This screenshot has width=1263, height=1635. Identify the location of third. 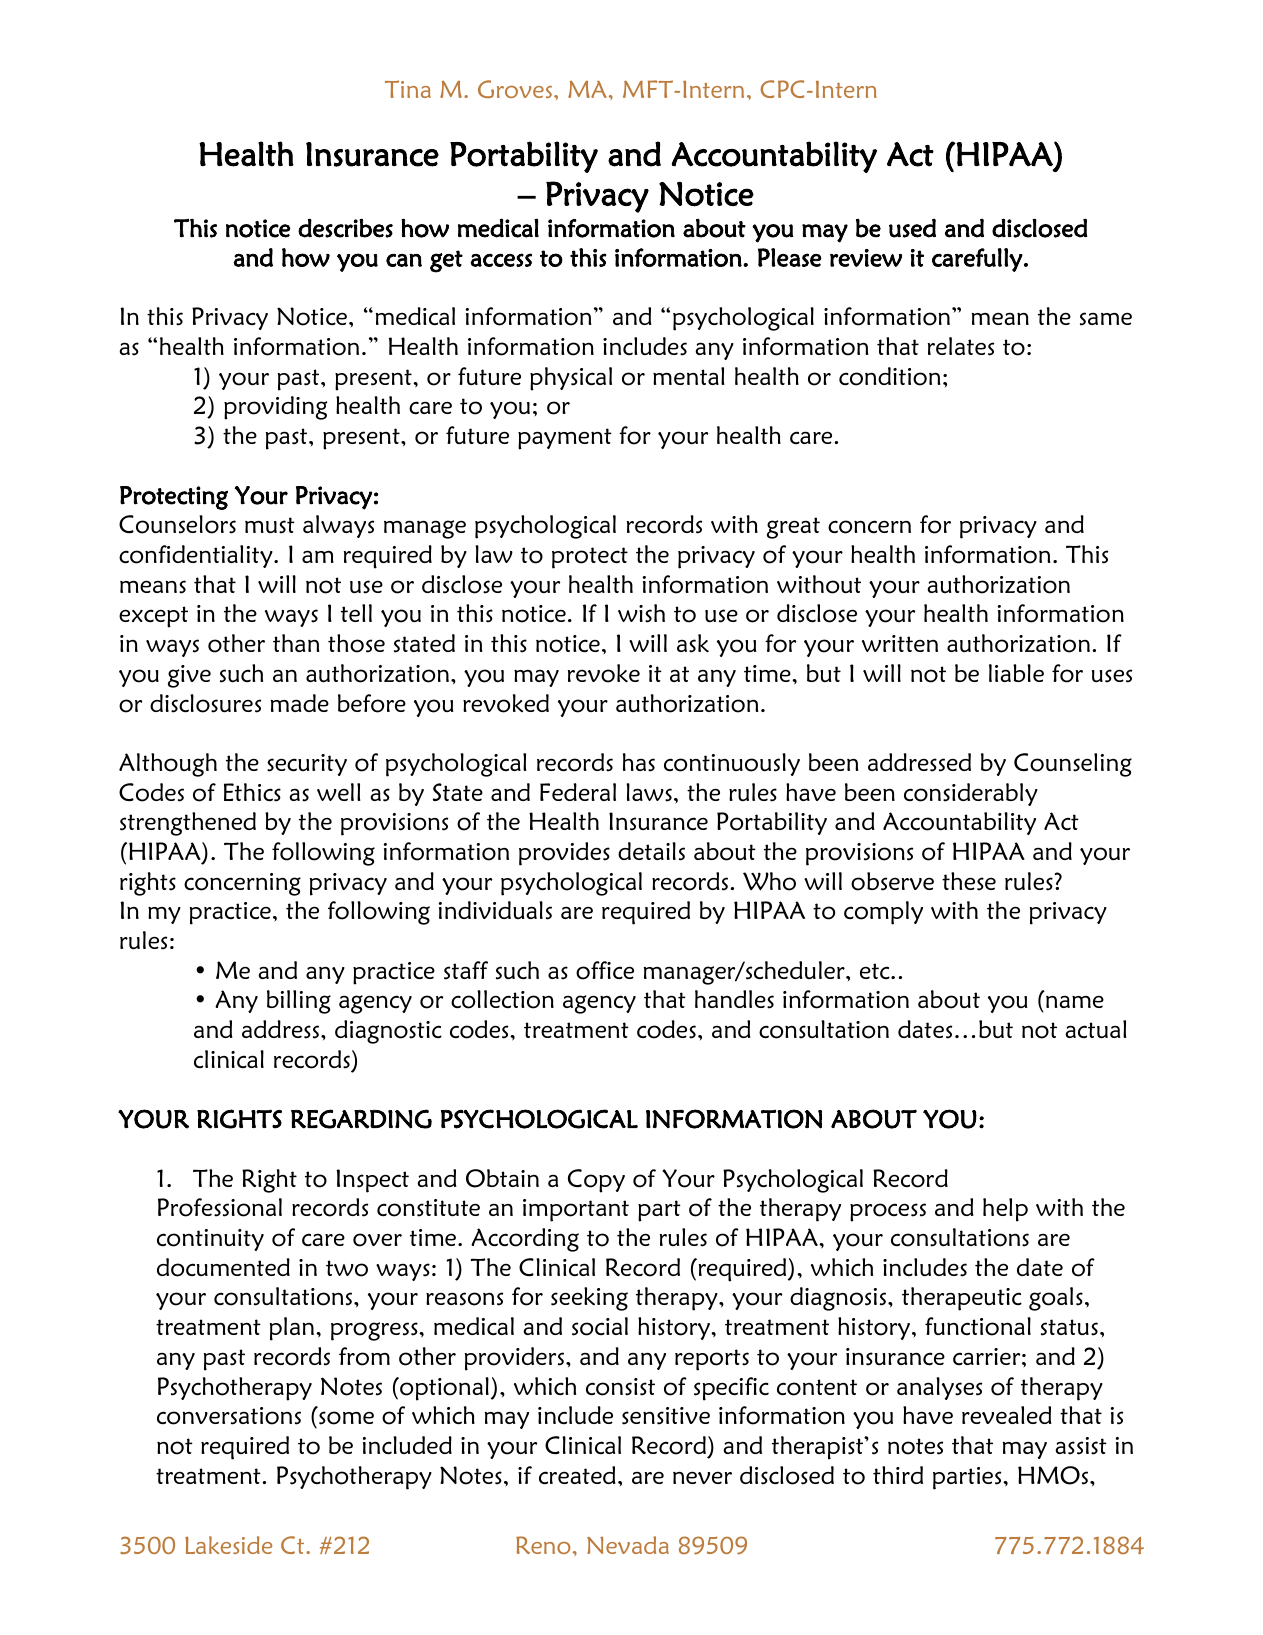
(898, 1475).
